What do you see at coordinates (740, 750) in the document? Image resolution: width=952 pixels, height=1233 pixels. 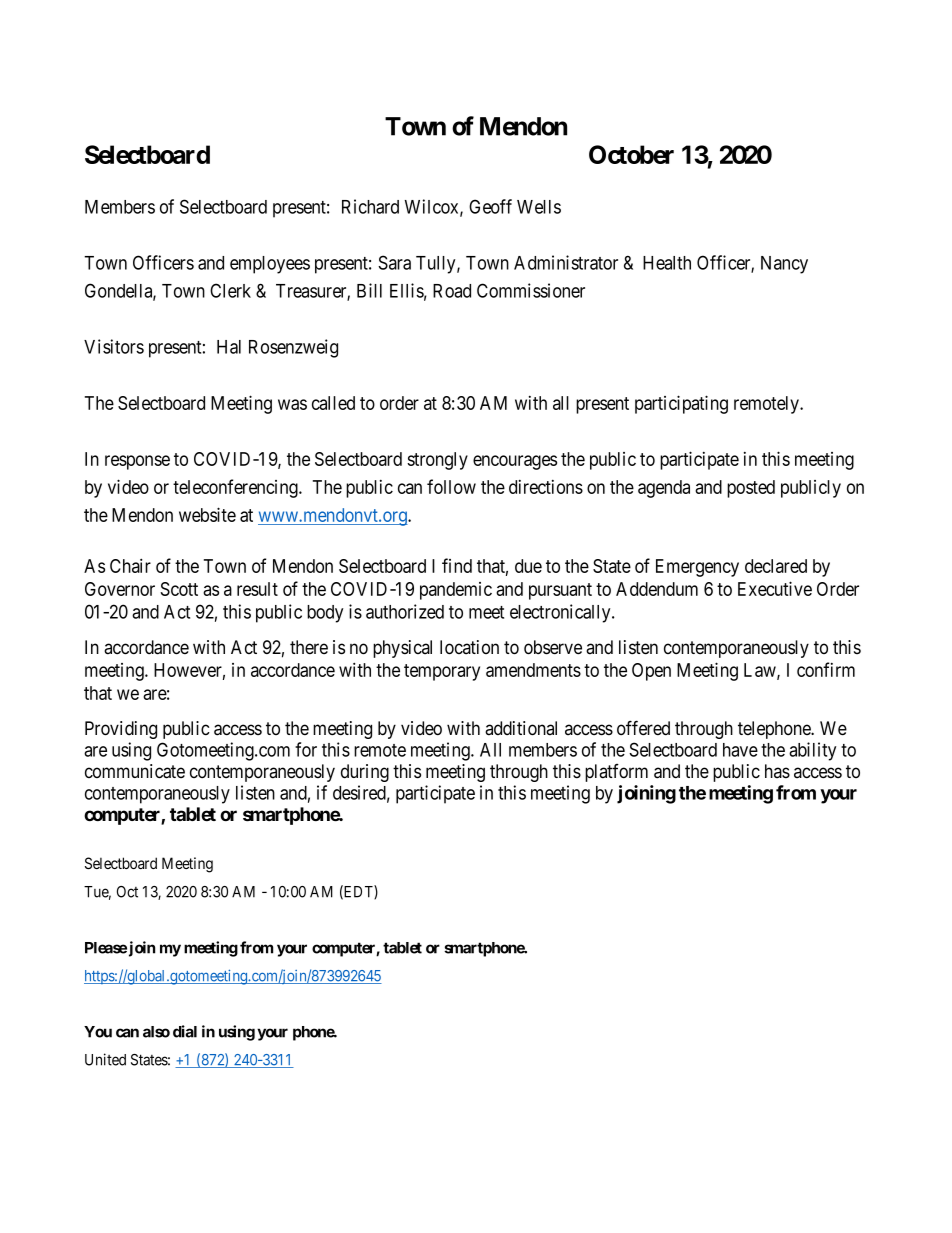 I see `have` at bounding box center [740, 750].
